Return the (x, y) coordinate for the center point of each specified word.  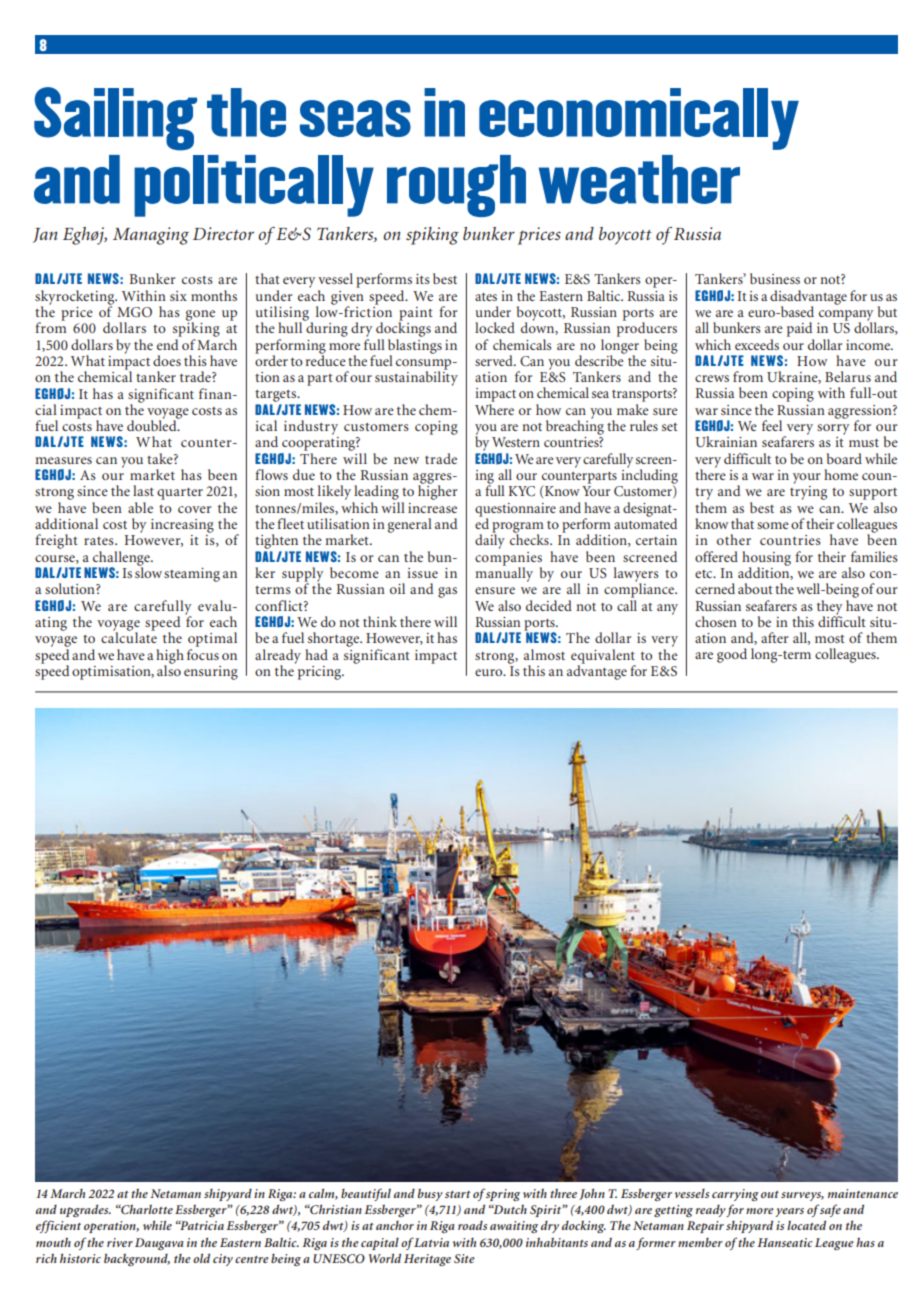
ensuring (211, 673)
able (140, 507)
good (732, 655)
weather (639, 179)
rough (456, 186)
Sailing (115, 119)
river (120, 1242)
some (773, 525)
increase (432, 508)
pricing (319, 671)
